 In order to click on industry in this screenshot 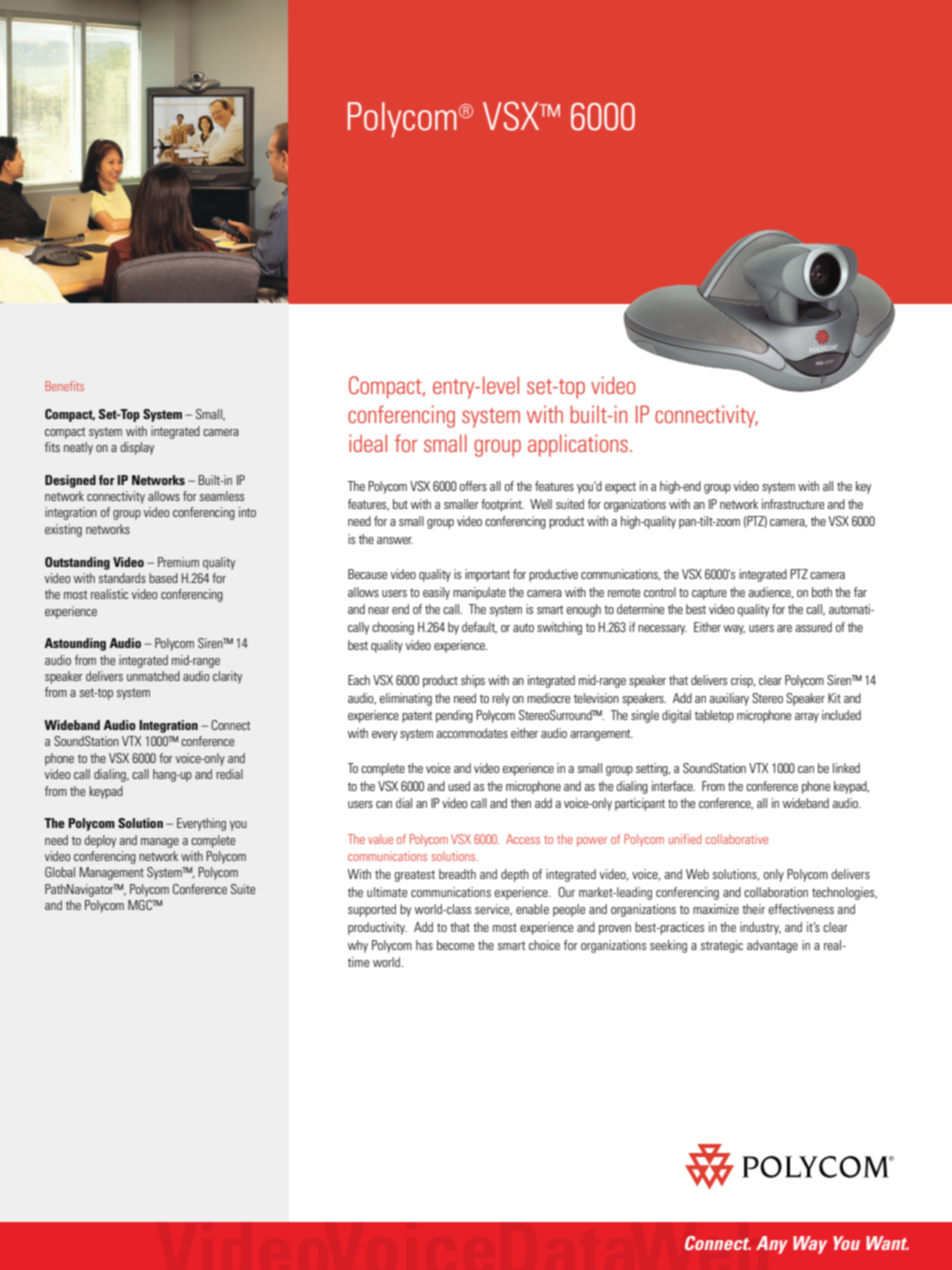, I will do `click(760, 928)`.
